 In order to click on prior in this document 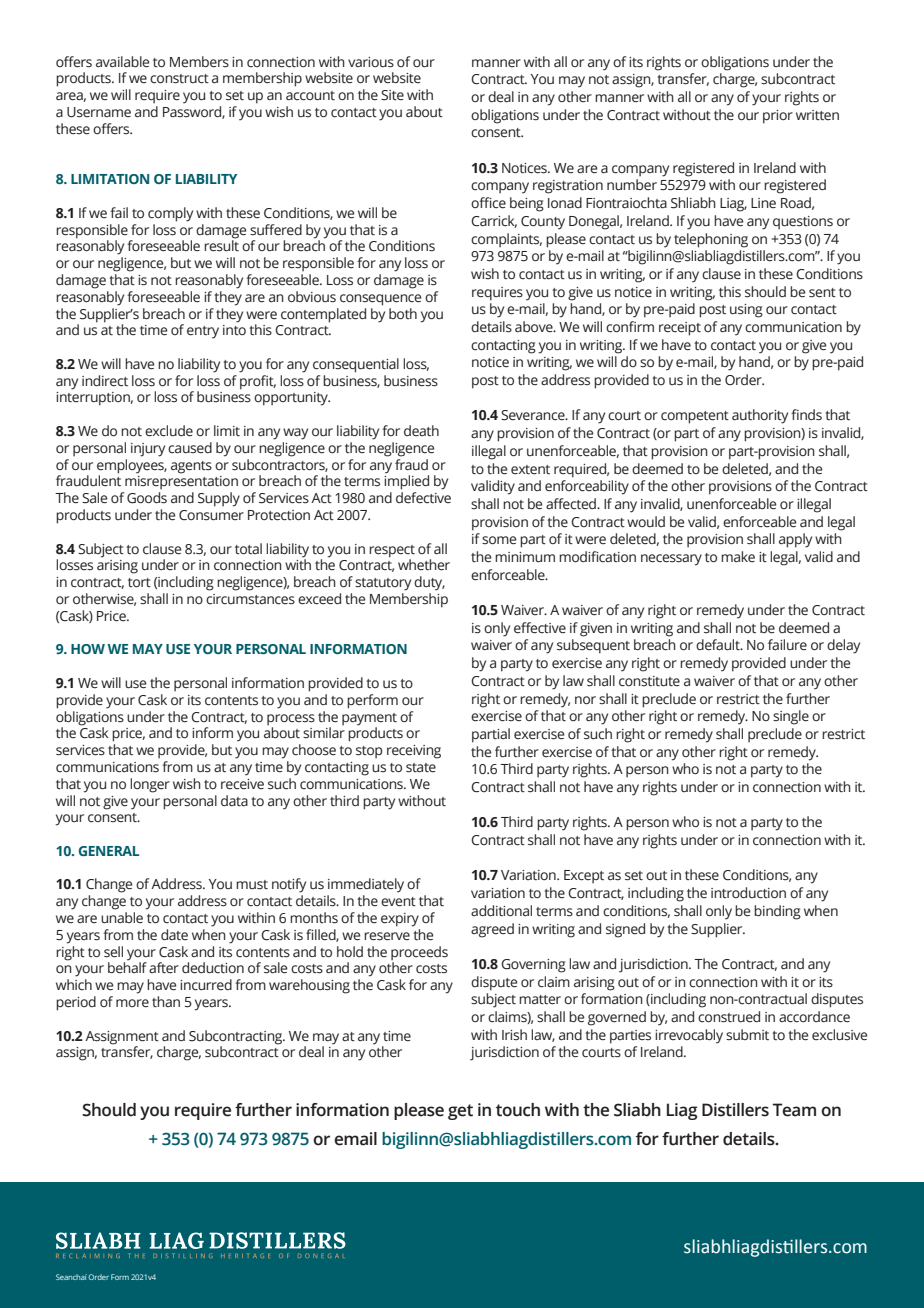, I will do `click(778, 117)`.
